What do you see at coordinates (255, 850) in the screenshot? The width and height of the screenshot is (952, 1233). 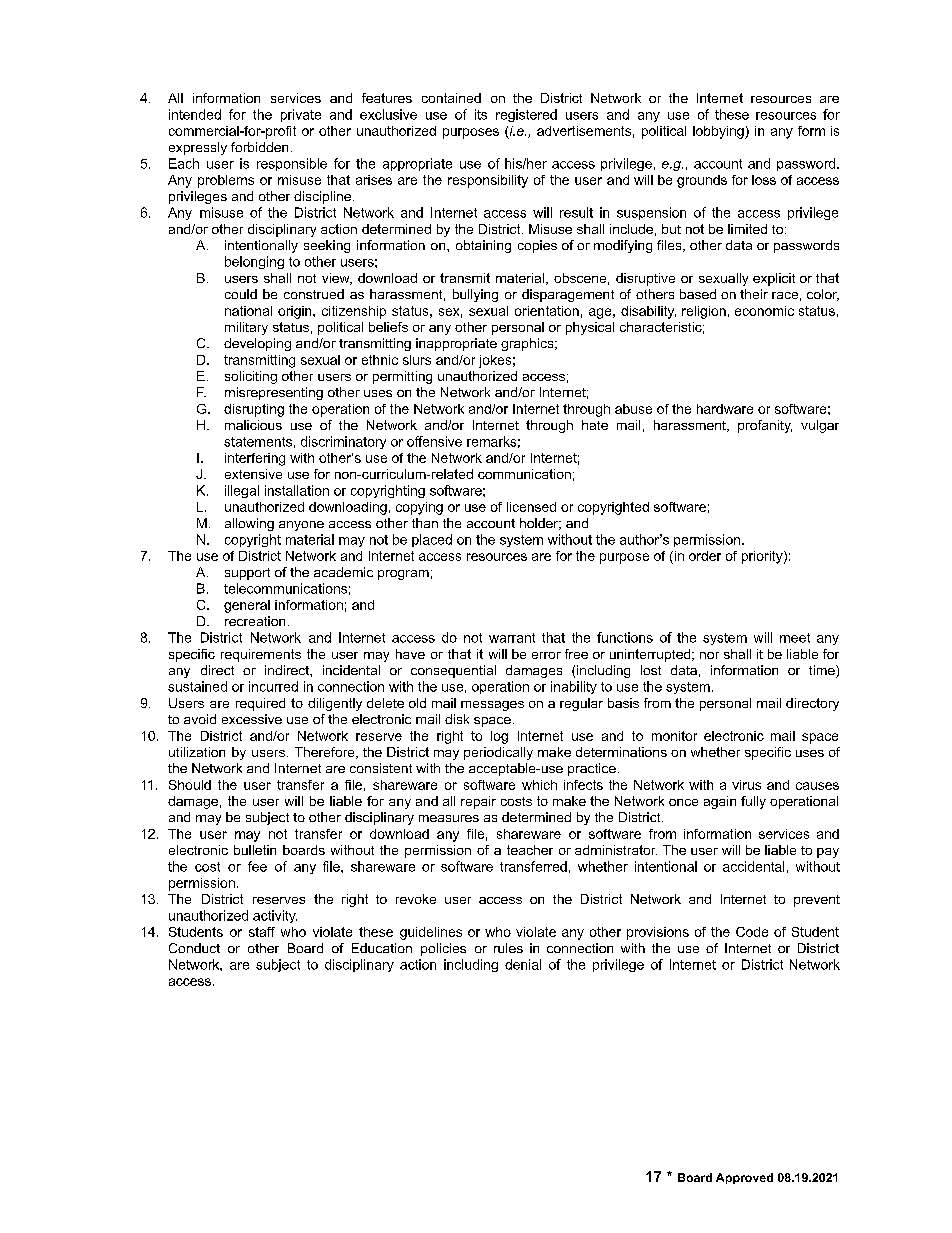 I see `bulletin` at bounding box center [255, 850].
